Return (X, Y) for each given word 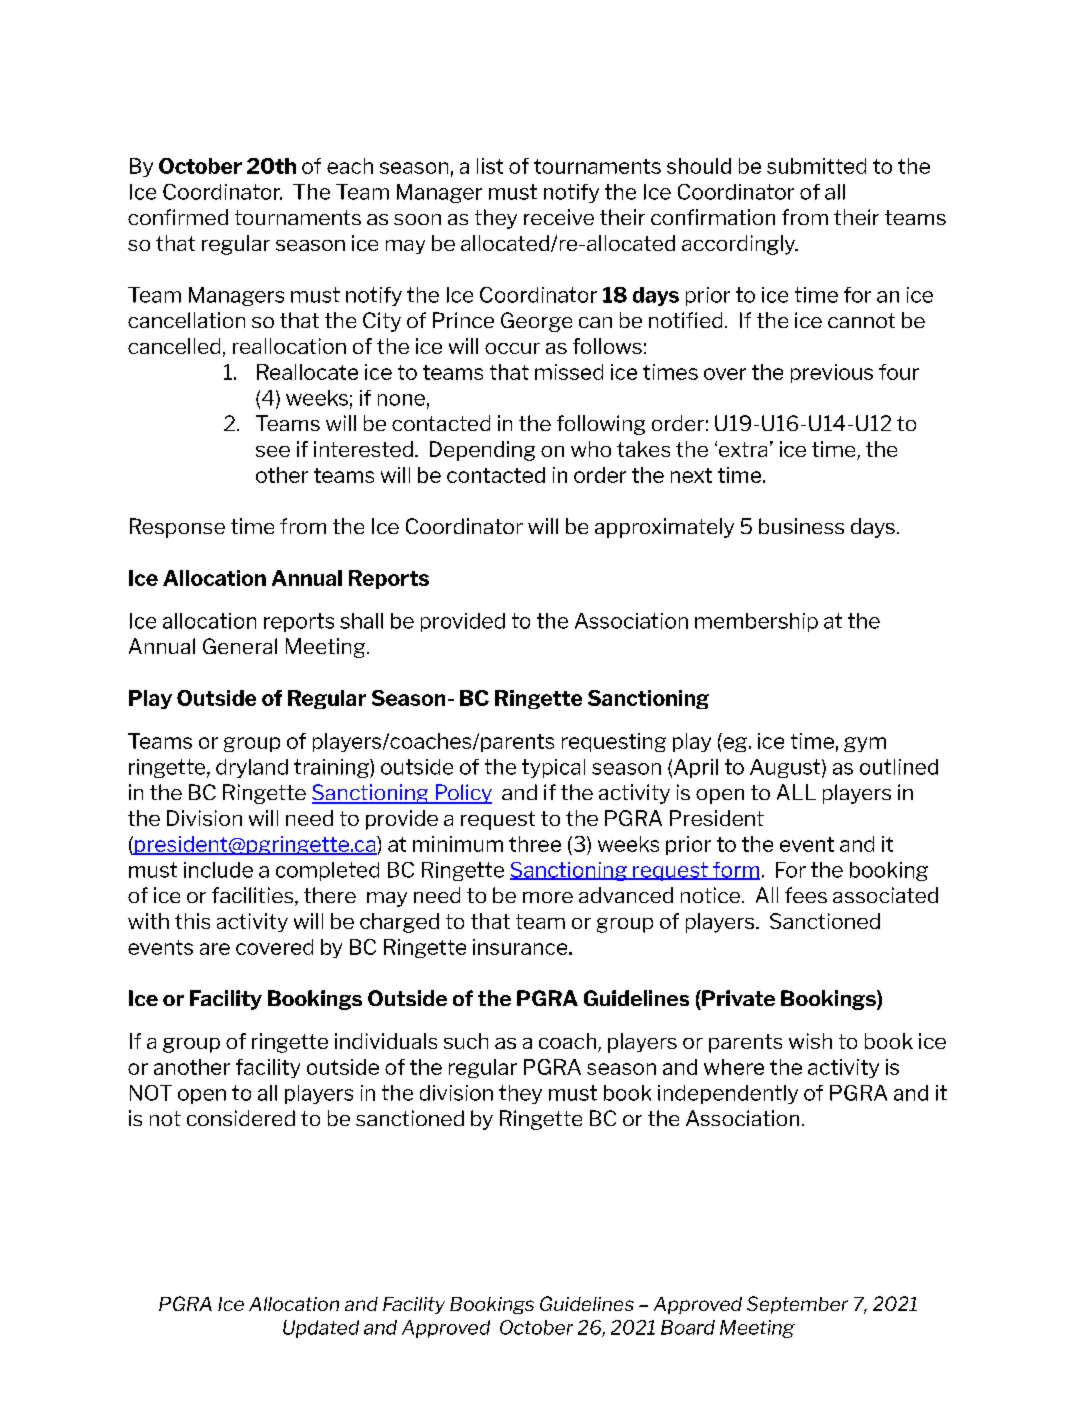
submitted (816, 166)
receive (559, 217)
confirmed (178, 217)
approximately (664, 528)
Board (688, 1327)
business (801, 526)
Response (177, 528)
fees (806, 895)
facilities (254, 896)
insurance (521, 947)
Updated (321, 1329)
